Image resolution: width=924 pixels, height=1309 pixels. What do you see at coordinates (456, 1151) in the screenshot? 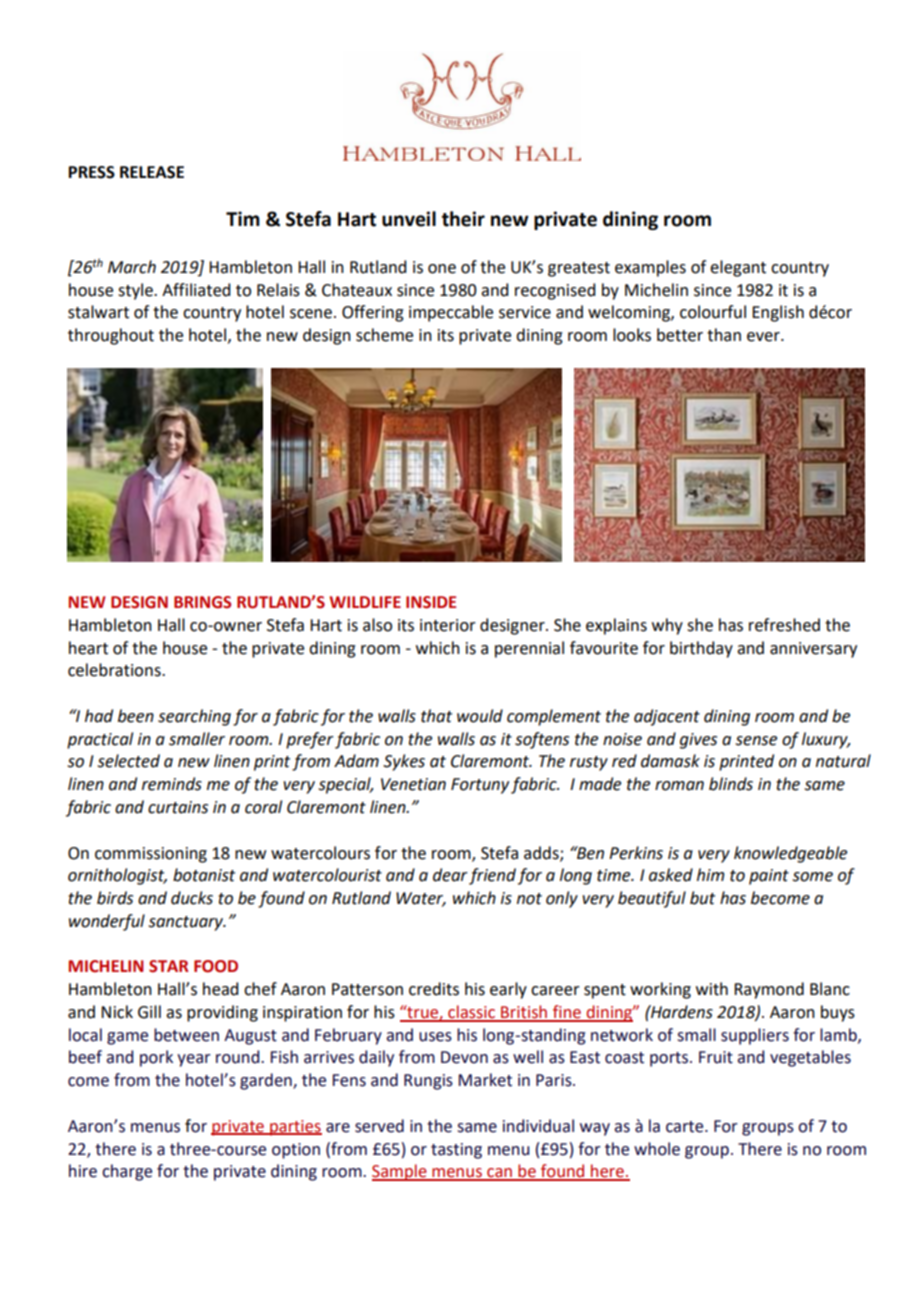
I see `tasting` at bounding box center [456, 1151].
